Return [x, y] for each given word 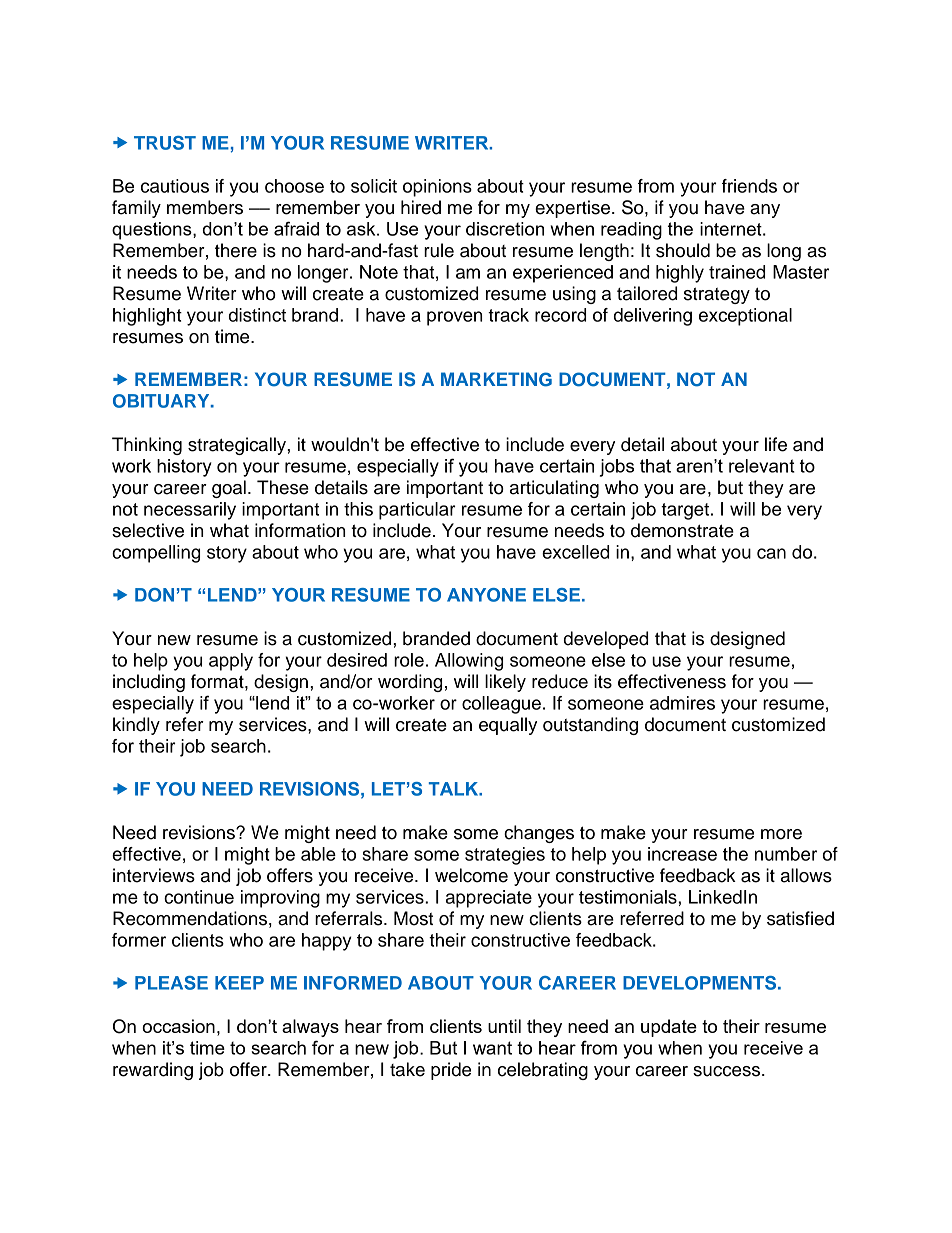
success [726, 1071]
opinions [437, 188]
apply [231, 662]
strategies [505, 856]
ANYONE [486, 595]
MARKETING [496, 379]
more [781, 834]
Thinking [147, 446]
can [771, 553]
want [492, 1048]
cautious [175, 186]
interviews [154, 875]
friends [749, 186]
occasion [178, 1026]
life [776, 444]
